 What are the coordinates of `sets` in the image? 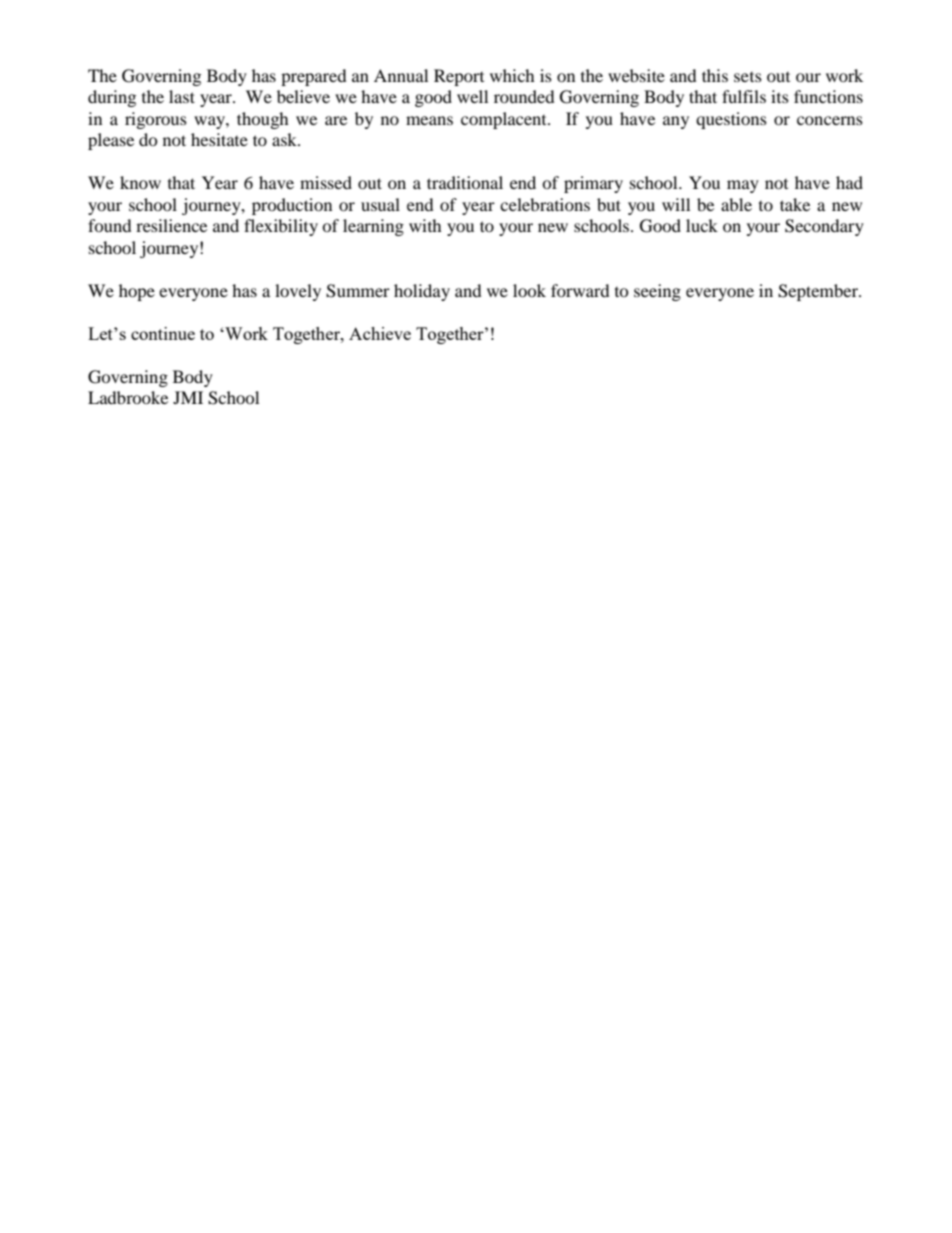 It's located at (748, 77).
